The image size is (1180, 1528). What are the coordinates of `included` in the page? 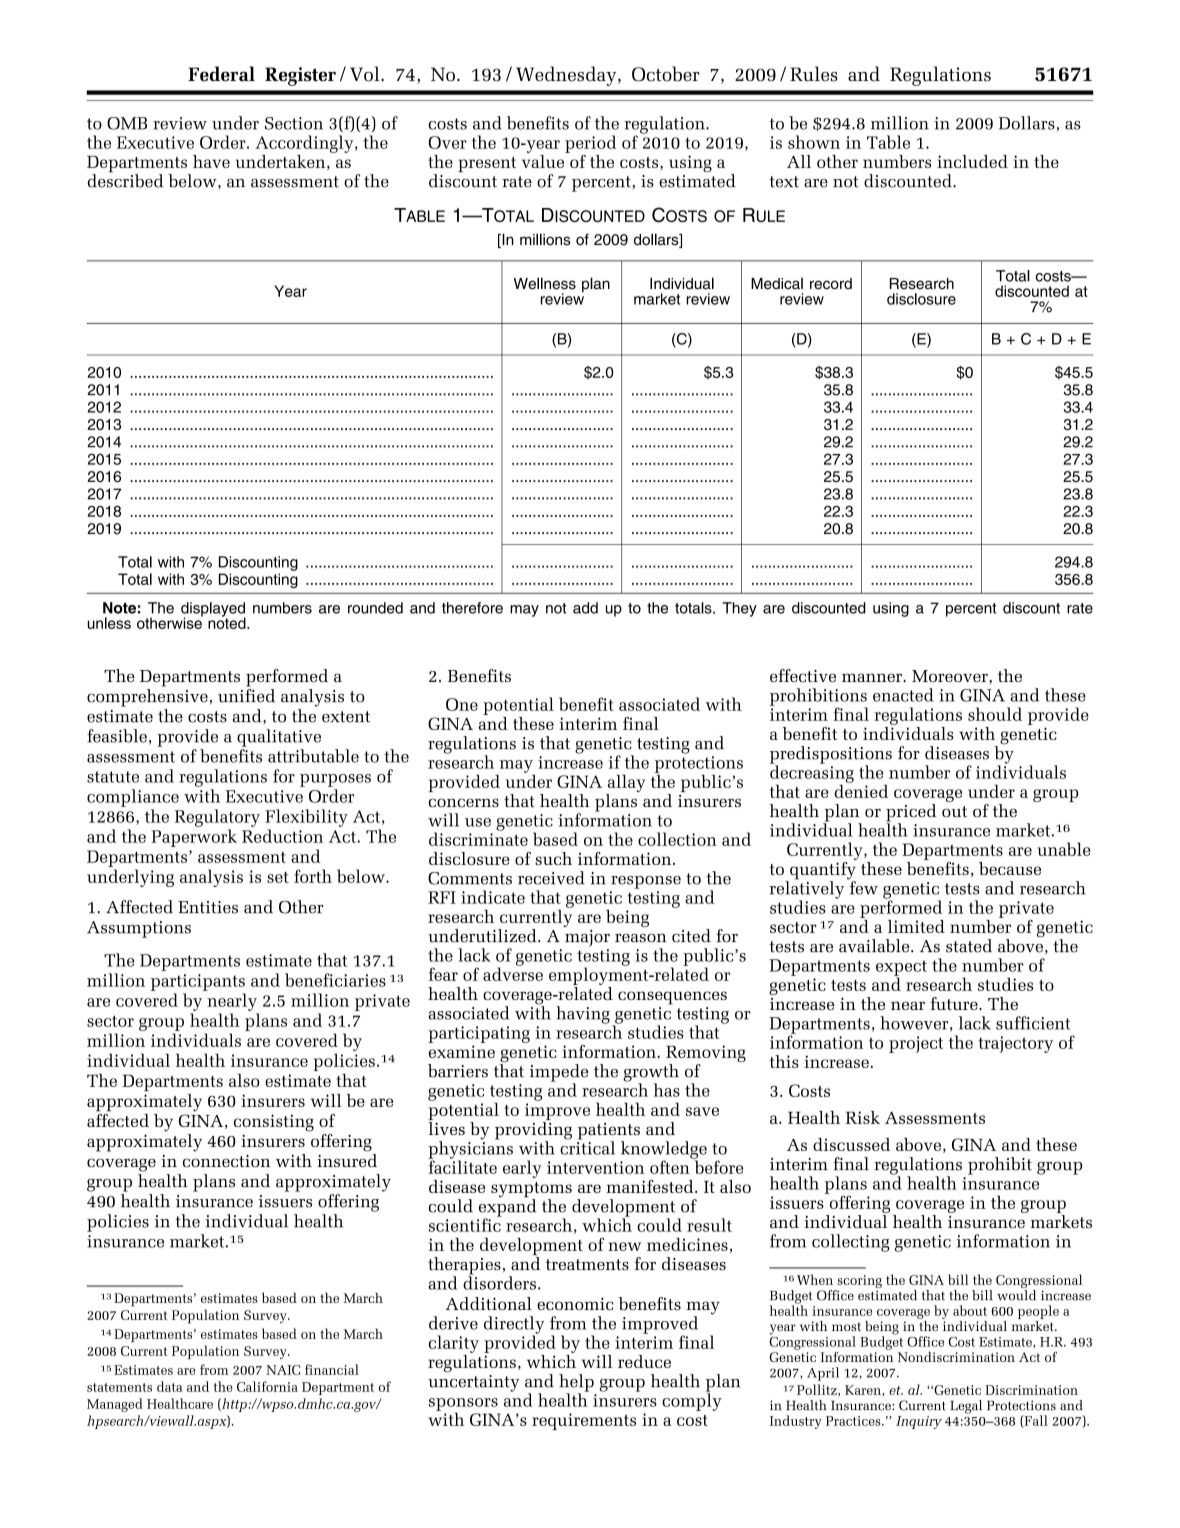 It's located at (972, 161).
